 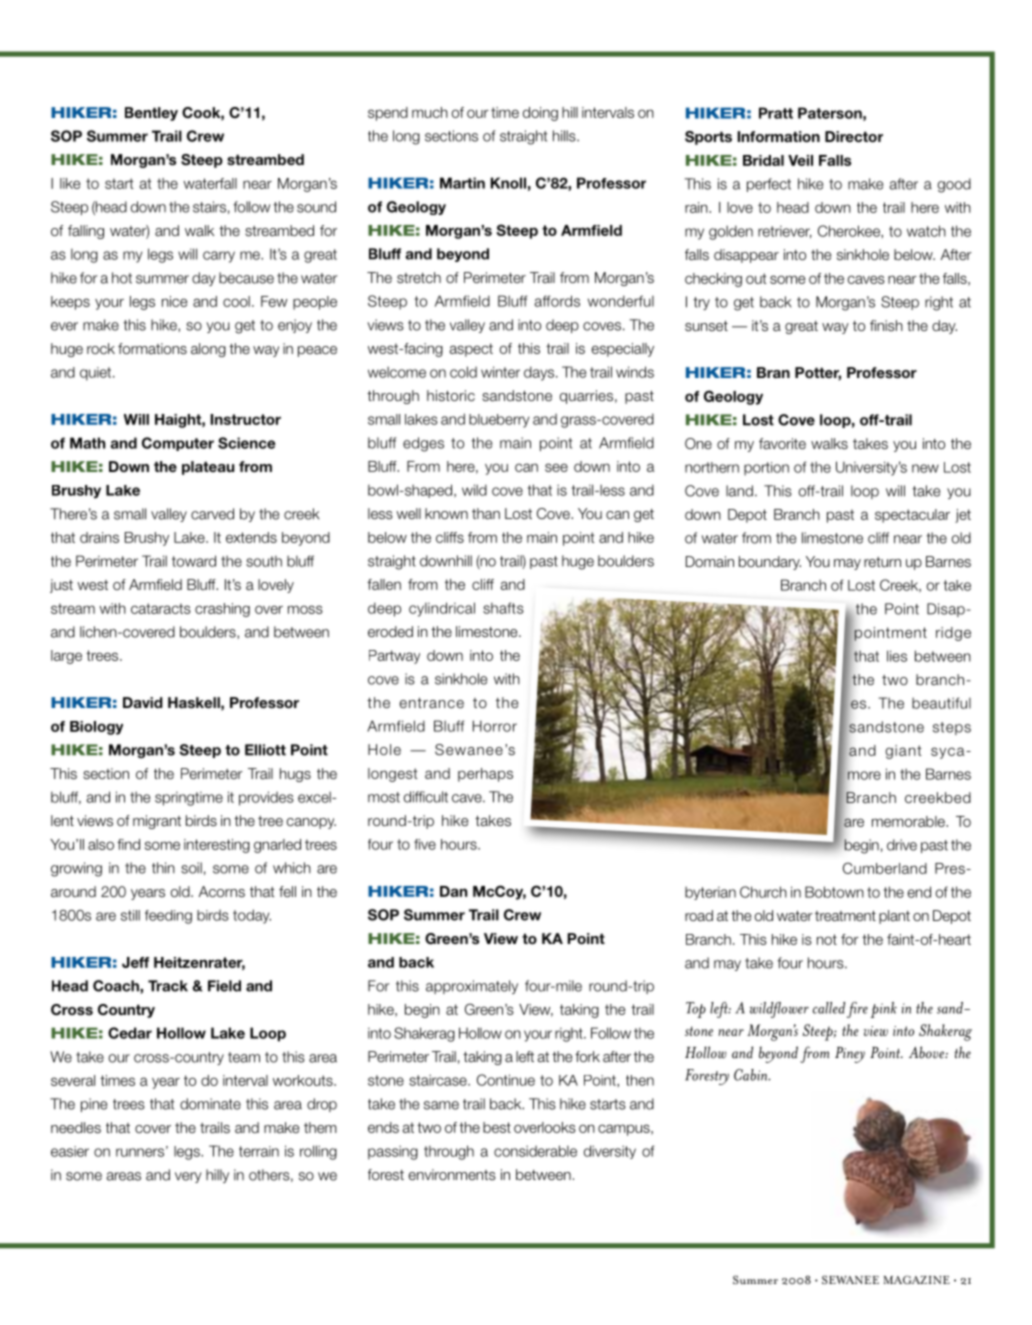 I want to click on very, so click(x=188, y=1177).
